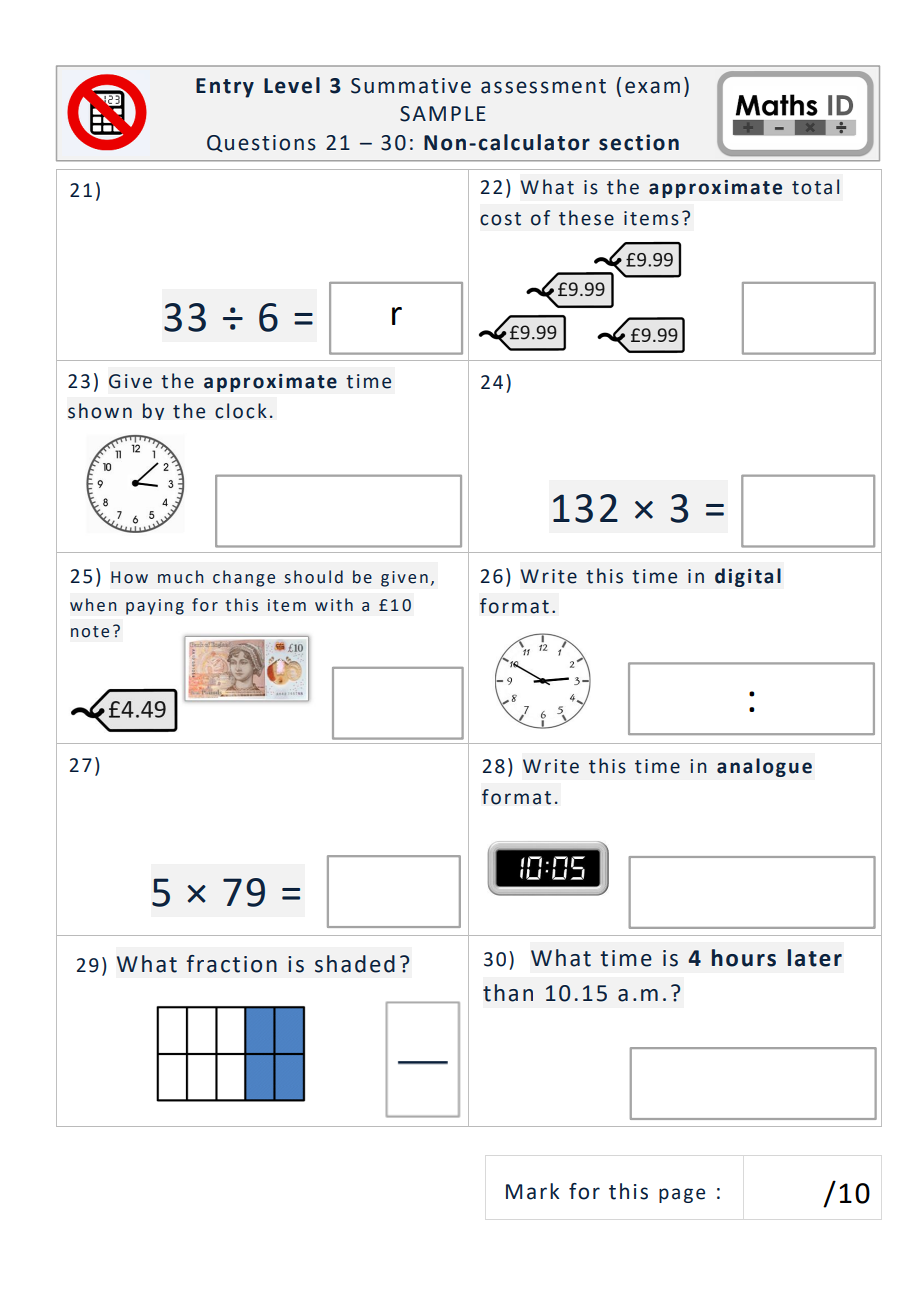 This image has height=1308, width=924. Describe the element at coordinates (232, 964) in the image. I see `fraction` at that location.
